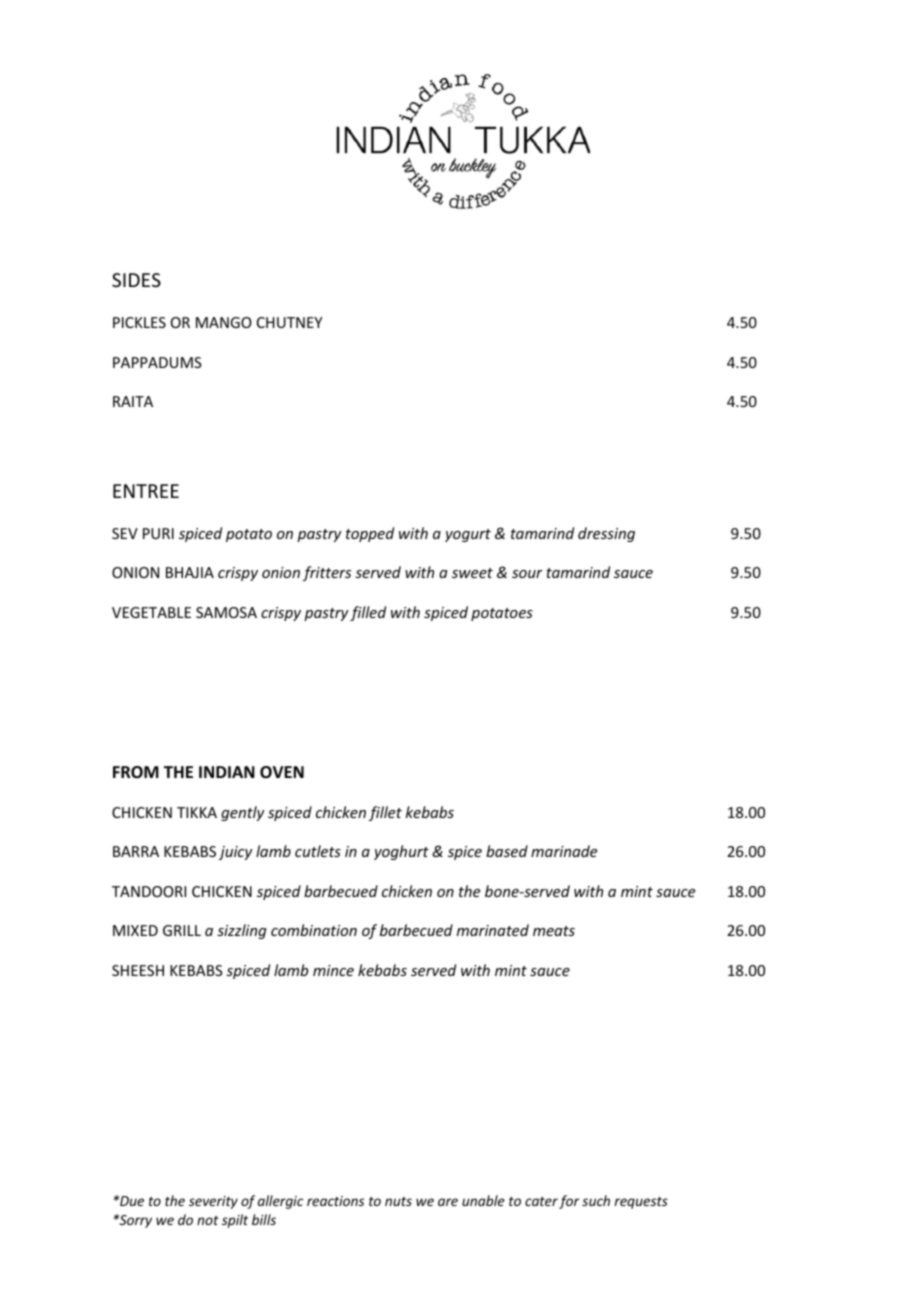 The height and width of the screenshot is (1308, 924). Describe the element at coordinates (606, 534) in the screenshot. I see `dressing` at that location.
